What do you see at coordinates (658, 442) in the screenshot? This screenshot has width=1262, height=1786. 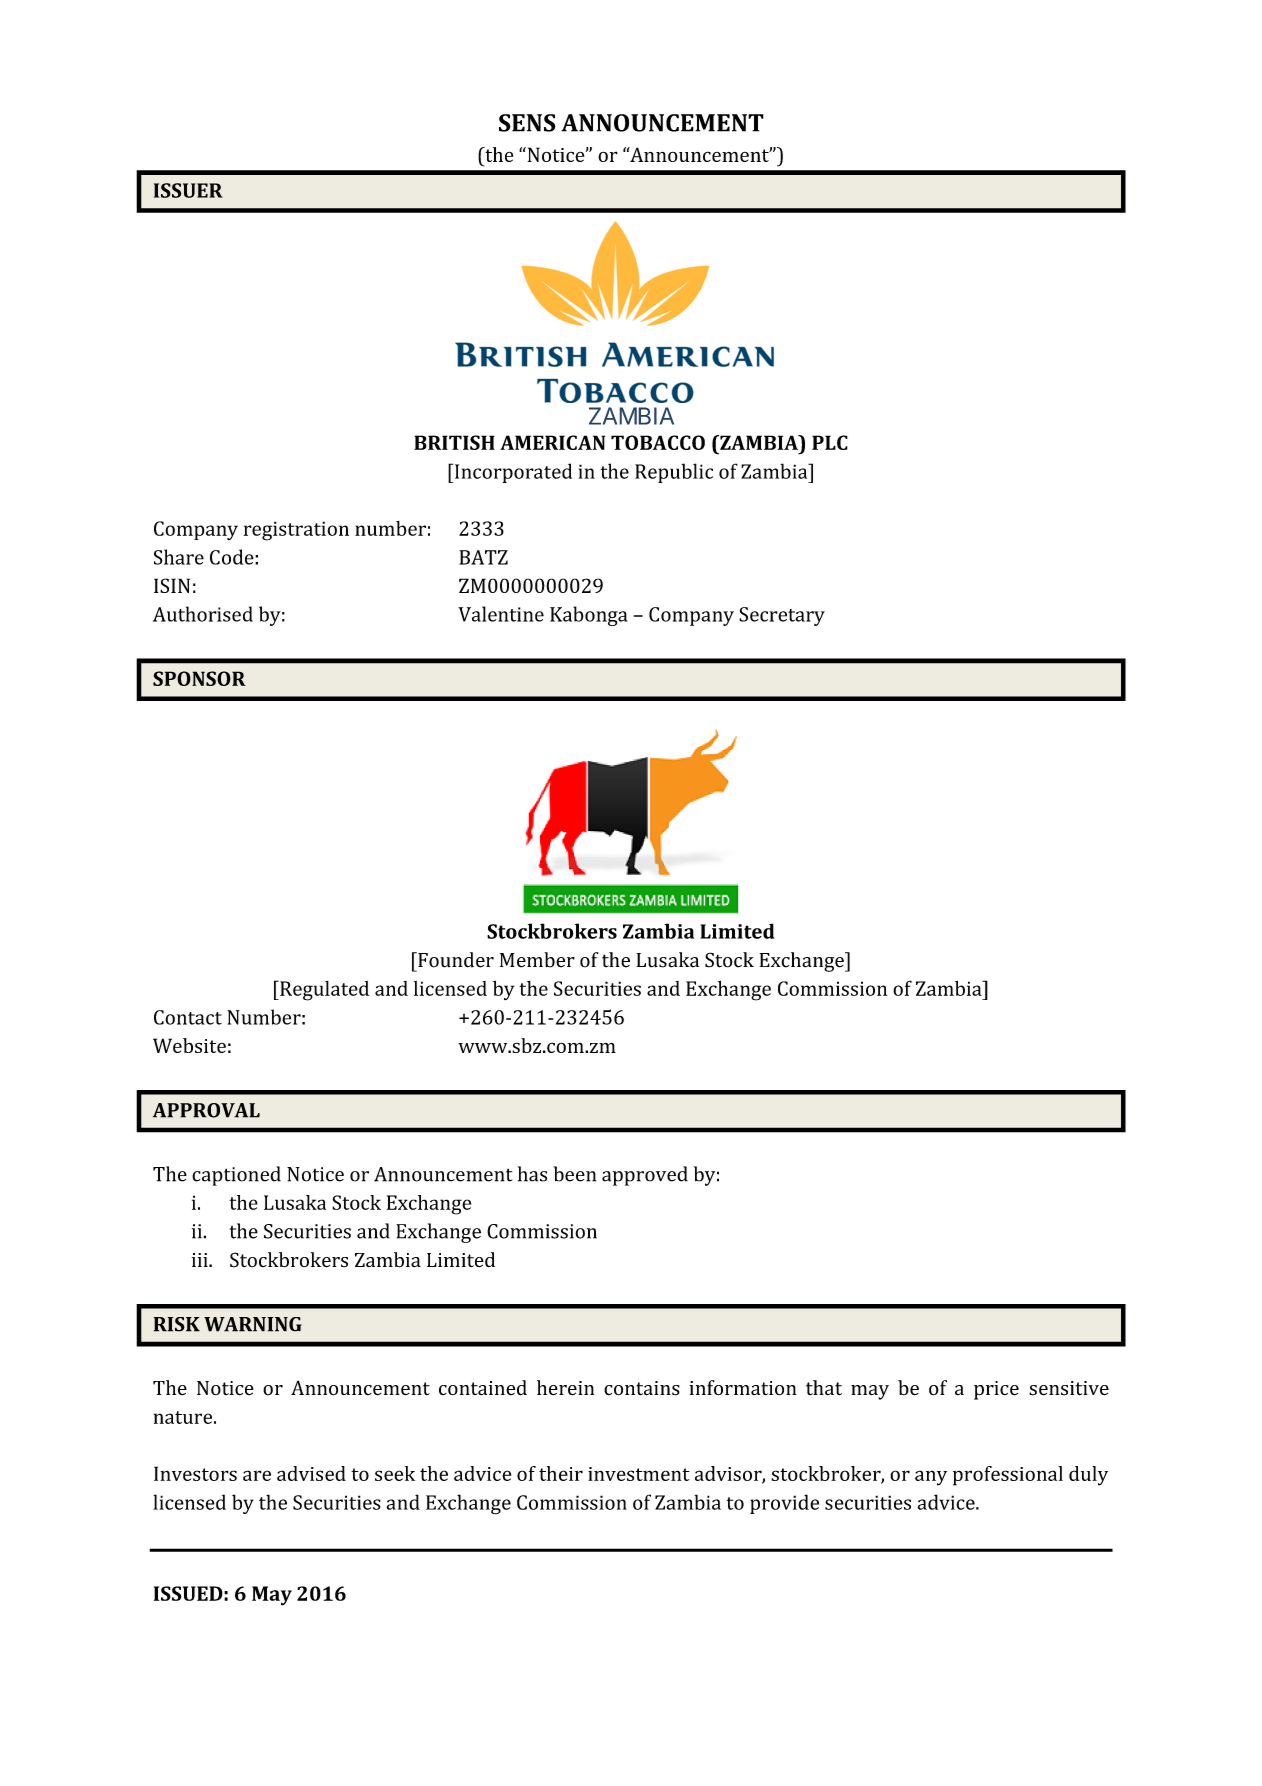 I see `TOBACCO` at bounding box center [658, 442].
